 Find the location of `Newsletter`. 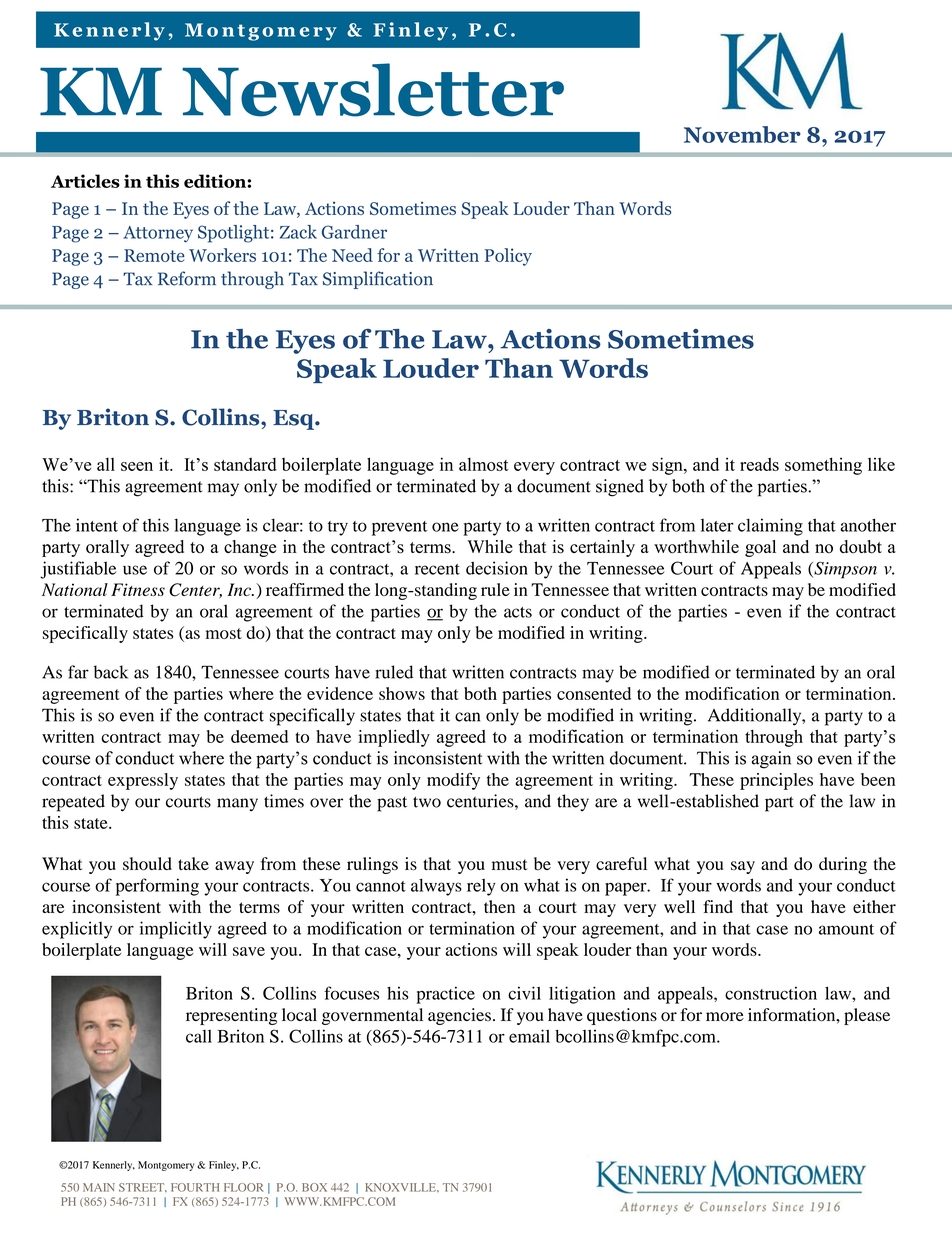

Newsletter is located at coordinates (373, 90).
